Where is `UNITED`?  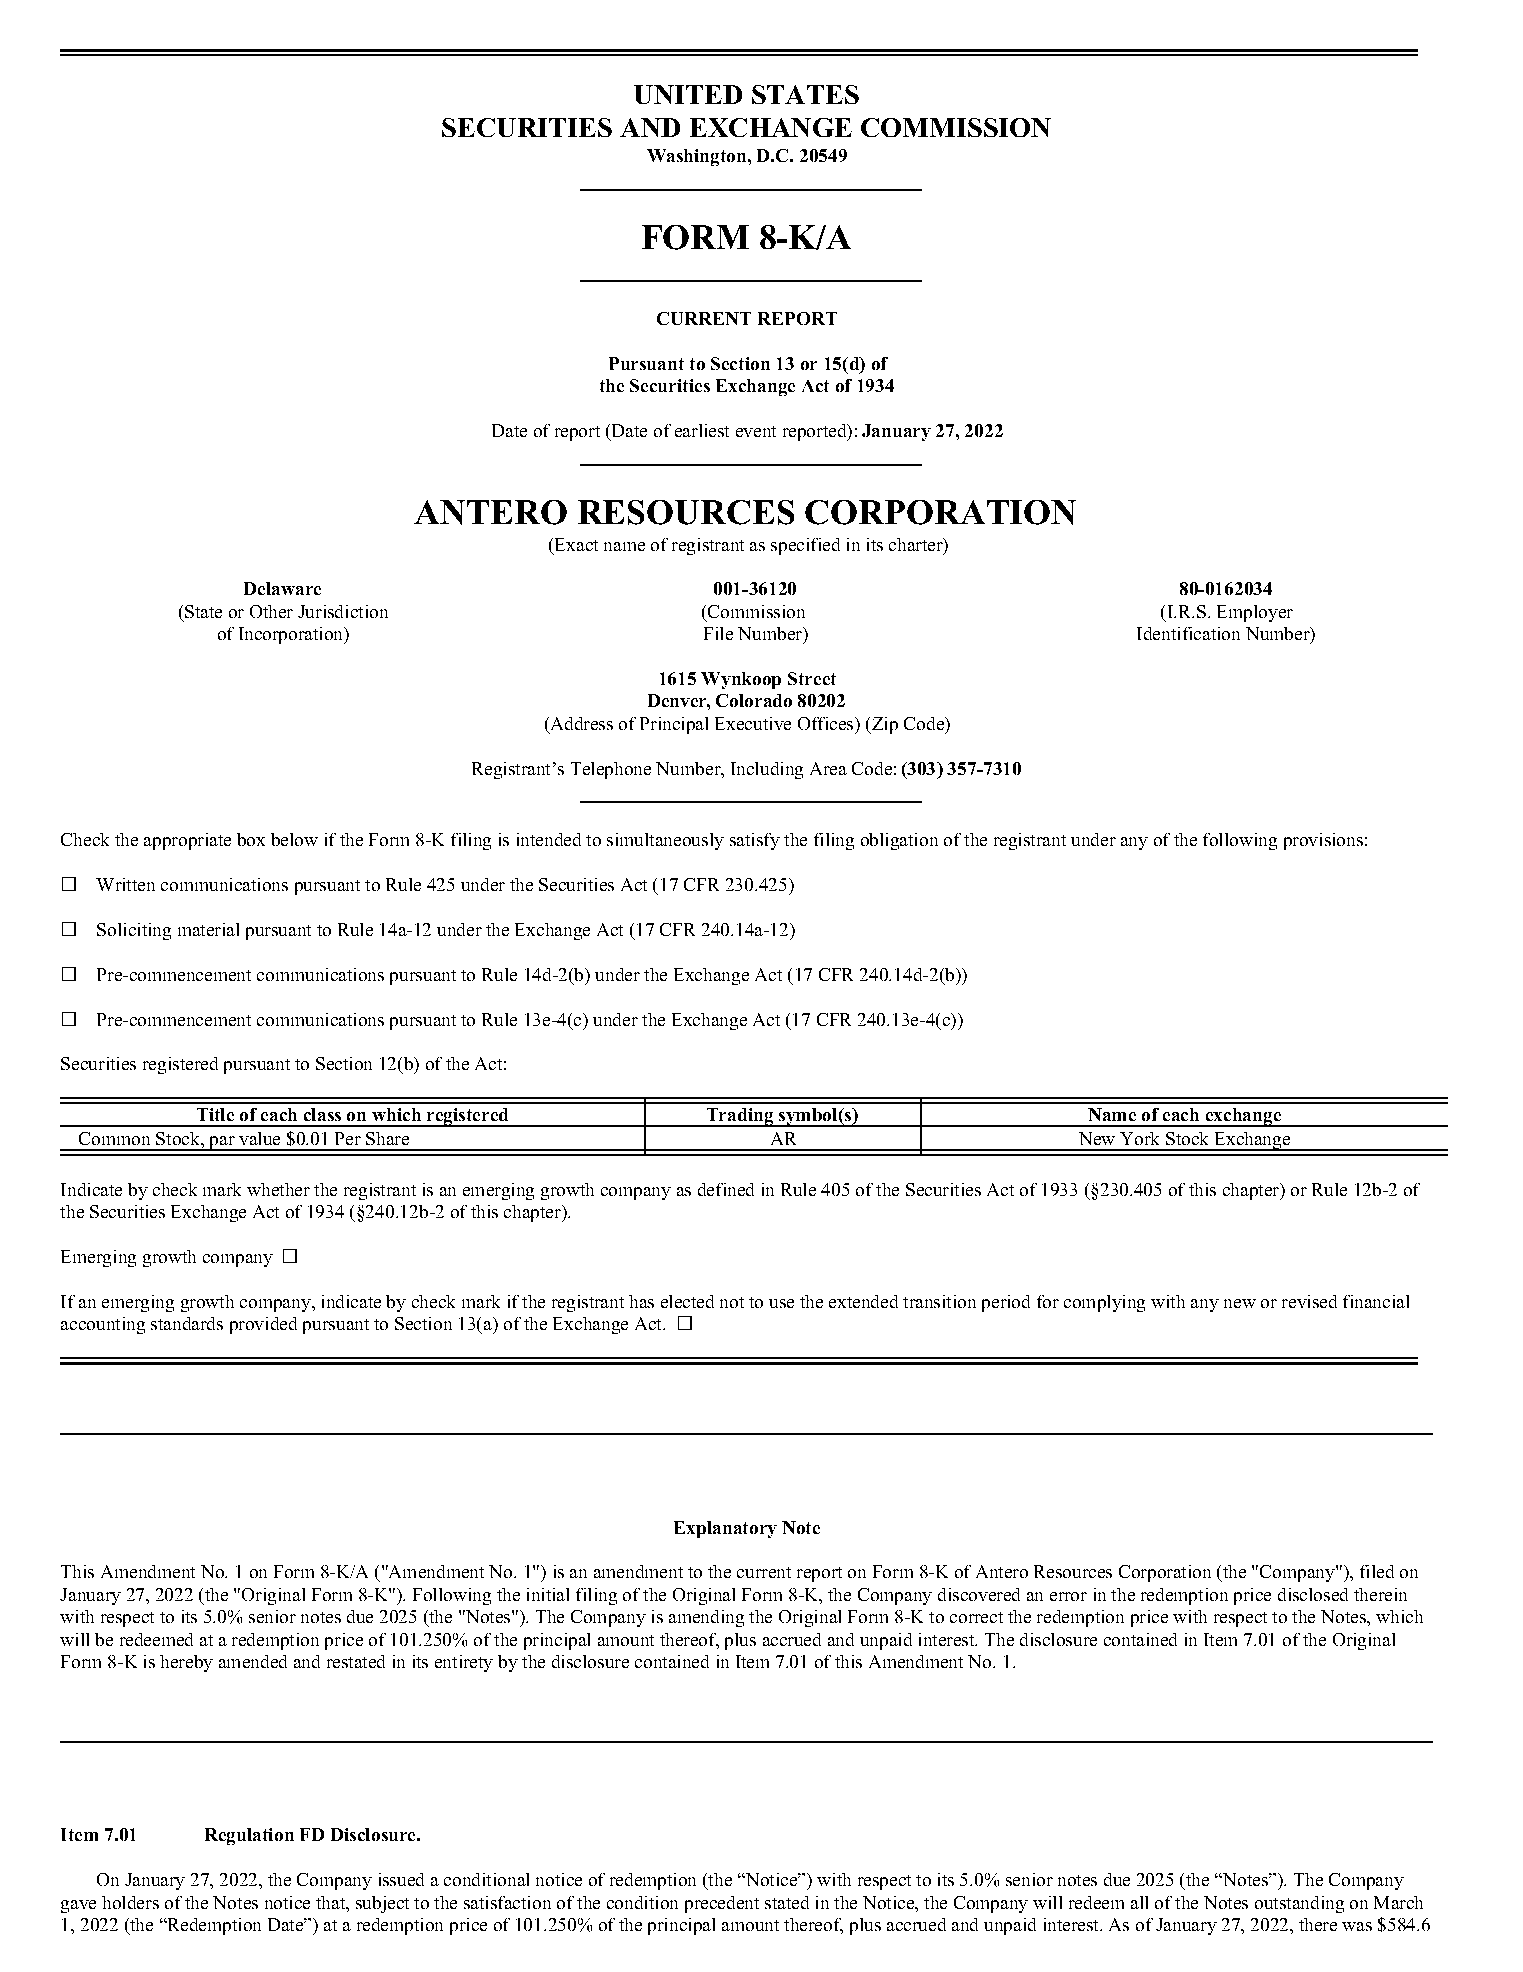 UNITED is located at coordinates (688, 94).
